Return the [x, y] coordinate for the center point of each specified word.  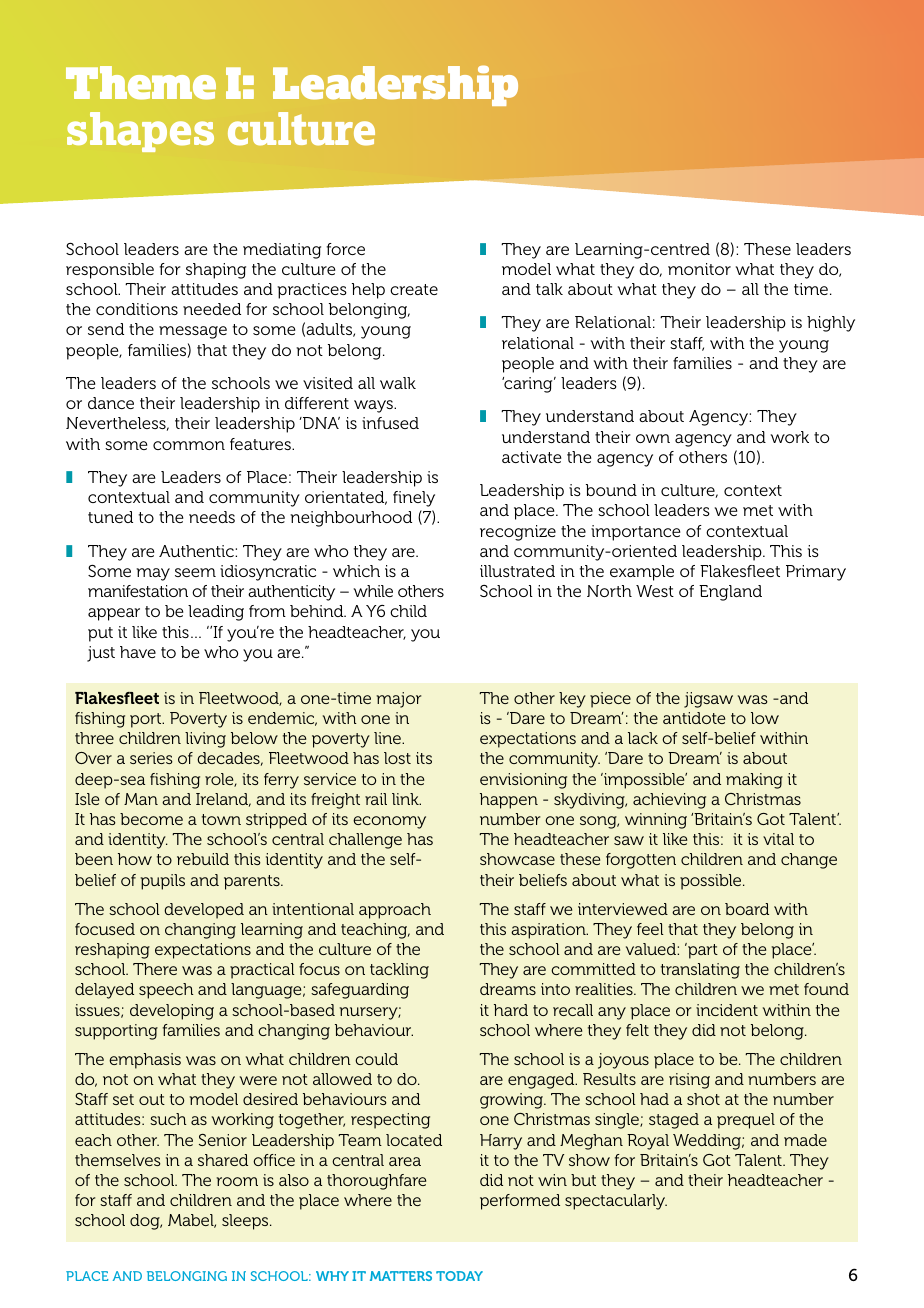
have [138, 652]
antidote [694, 718]
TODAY [459, 1276]
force [345, 249]
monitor [699, 269]
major [398, 700]
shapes [140, 132]
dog [146, 1222]
